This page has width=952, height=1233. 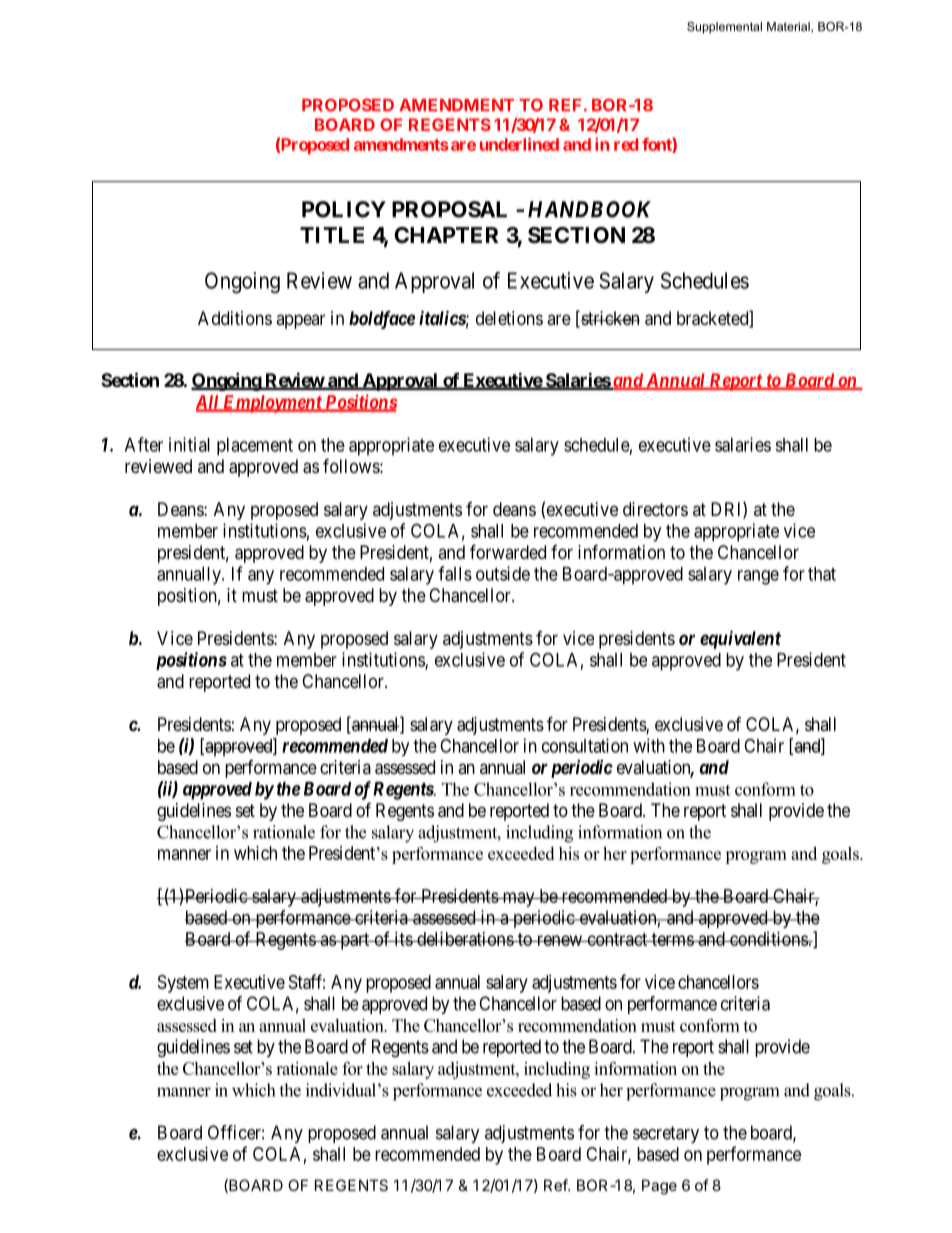 I want to click on underlined, so click(x=519, y=144).
